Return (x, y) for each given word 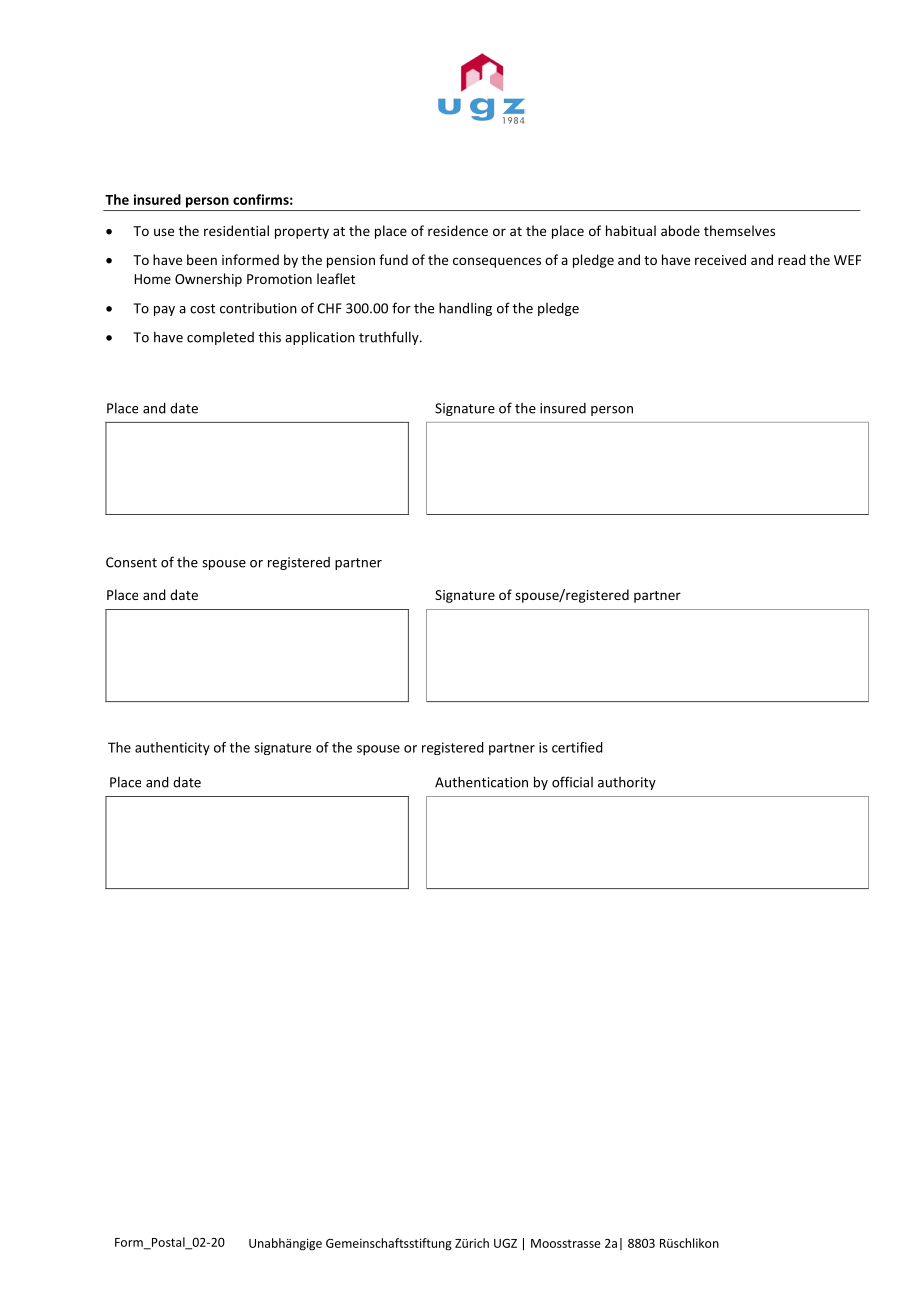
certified (577, 747)
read (792, 259)
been (202, 259)
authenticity (172, 749)
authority (627, 783)
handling (465, 309)
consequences (497, 262)
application (320, 338)
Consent (131, 562)
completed (220, 338)
